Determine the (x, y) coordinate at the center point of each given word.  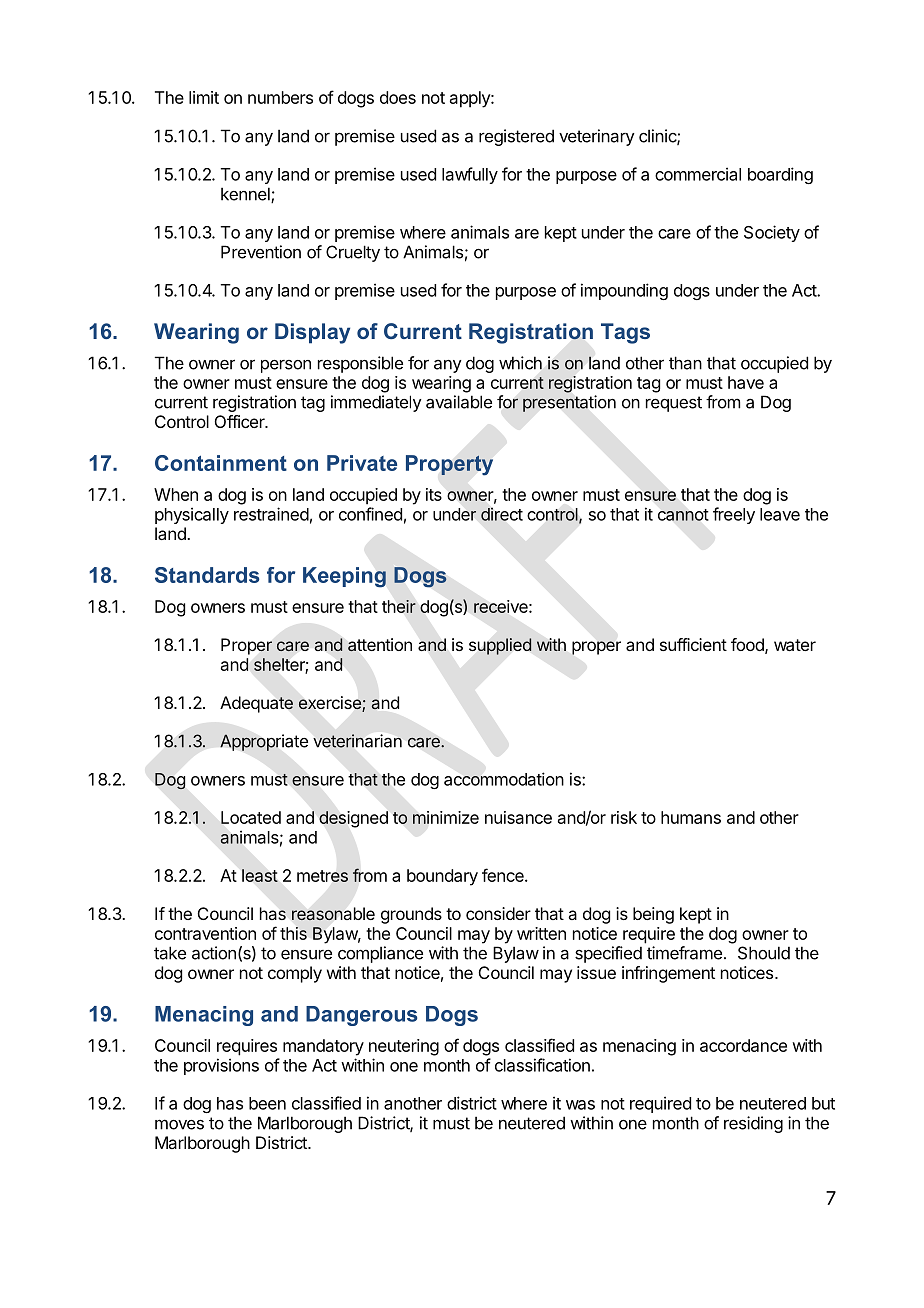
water (795, 645)
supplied (500, 646)
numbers (280, 97)
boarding (780, 175)
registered (516, 137)
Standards (207, 575)
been (267, 1103)
